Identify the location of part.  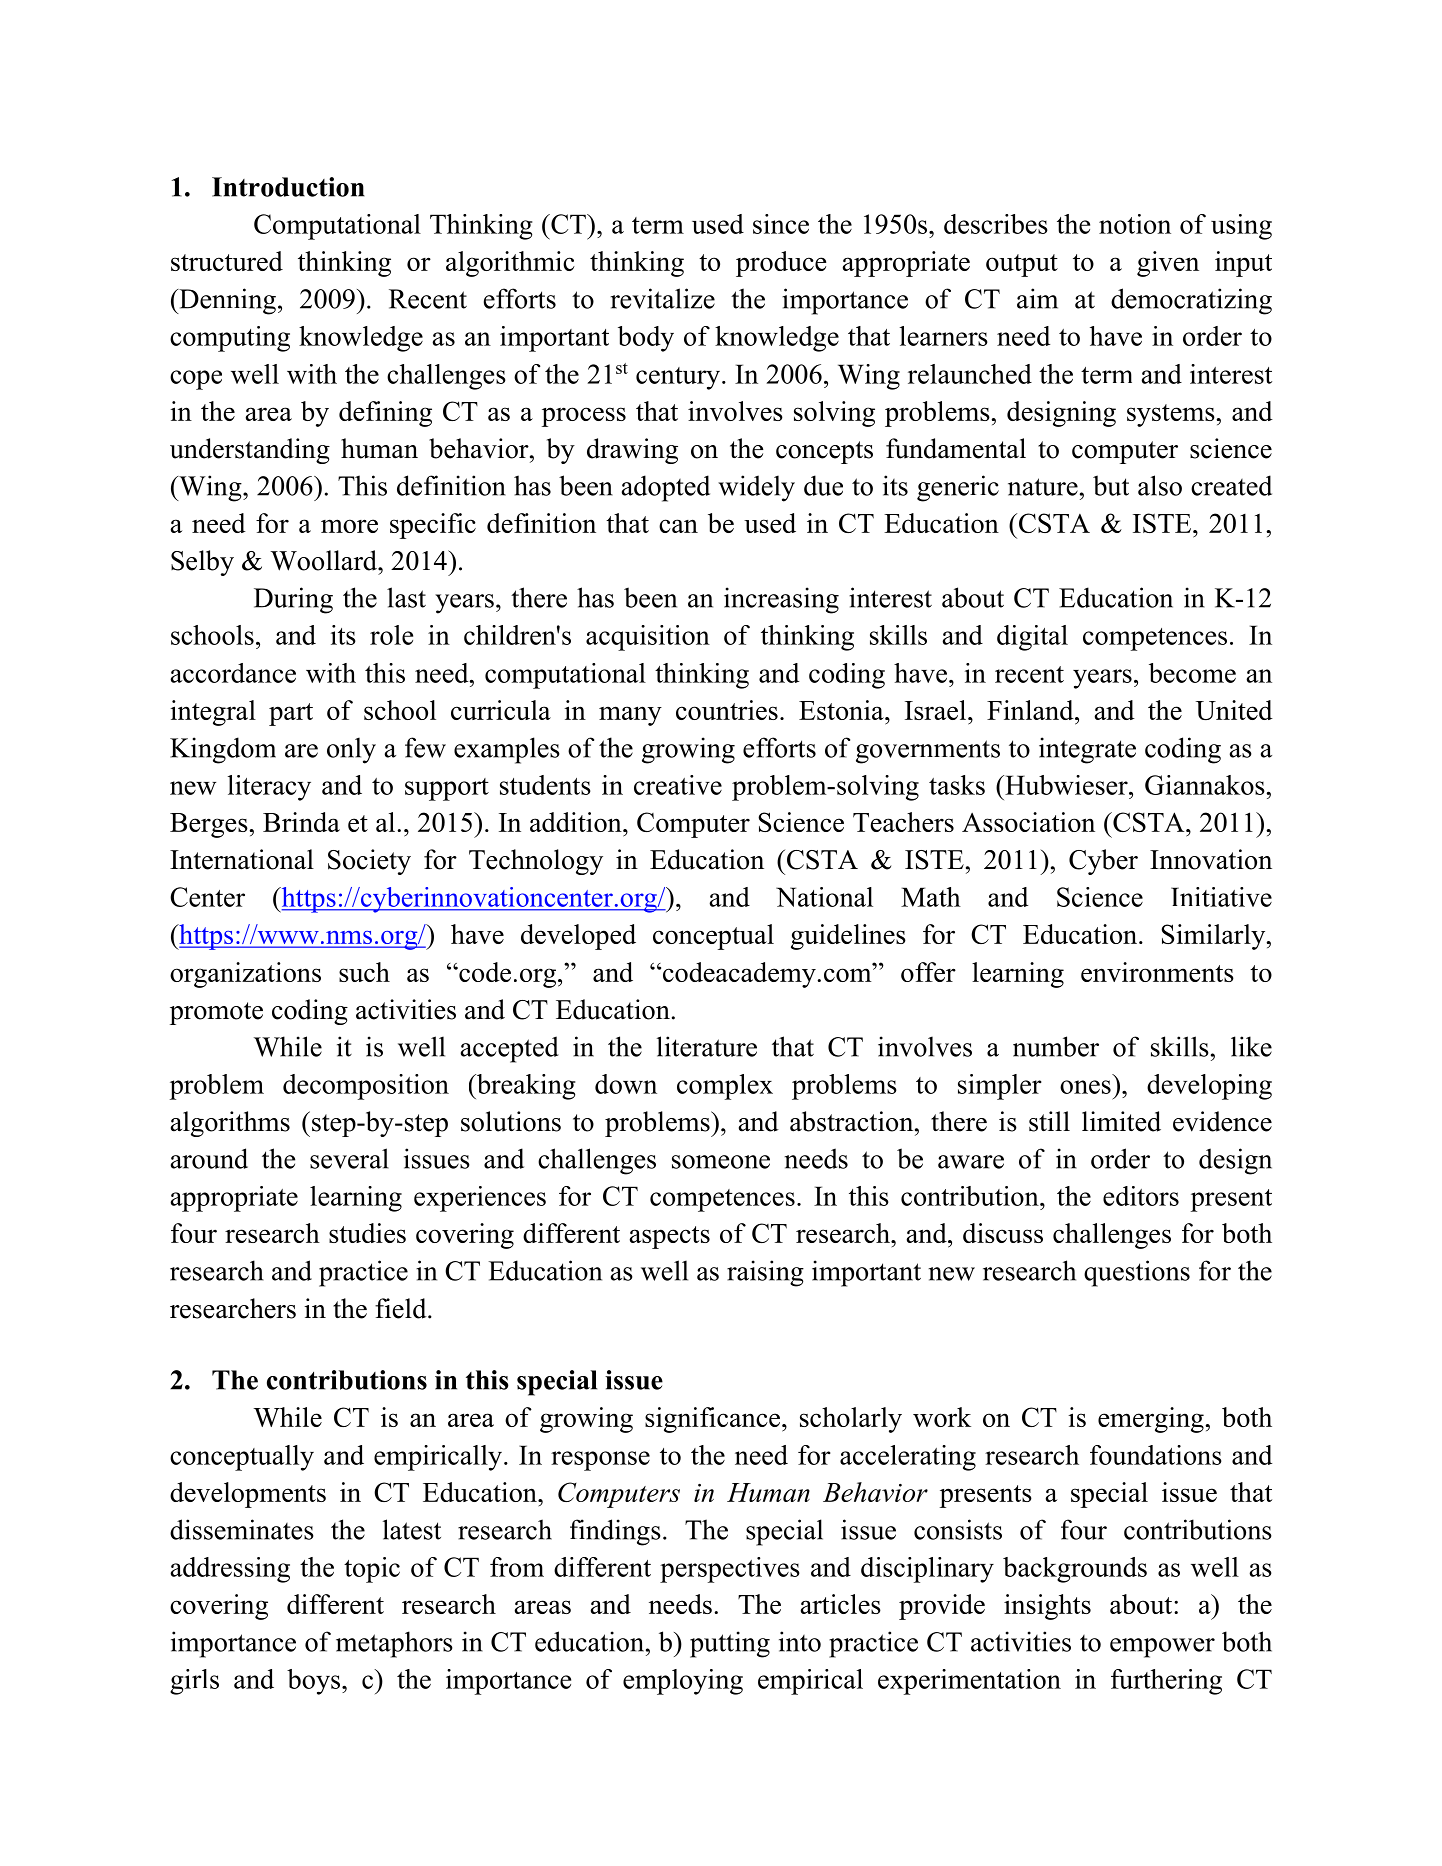
(291, 714).
